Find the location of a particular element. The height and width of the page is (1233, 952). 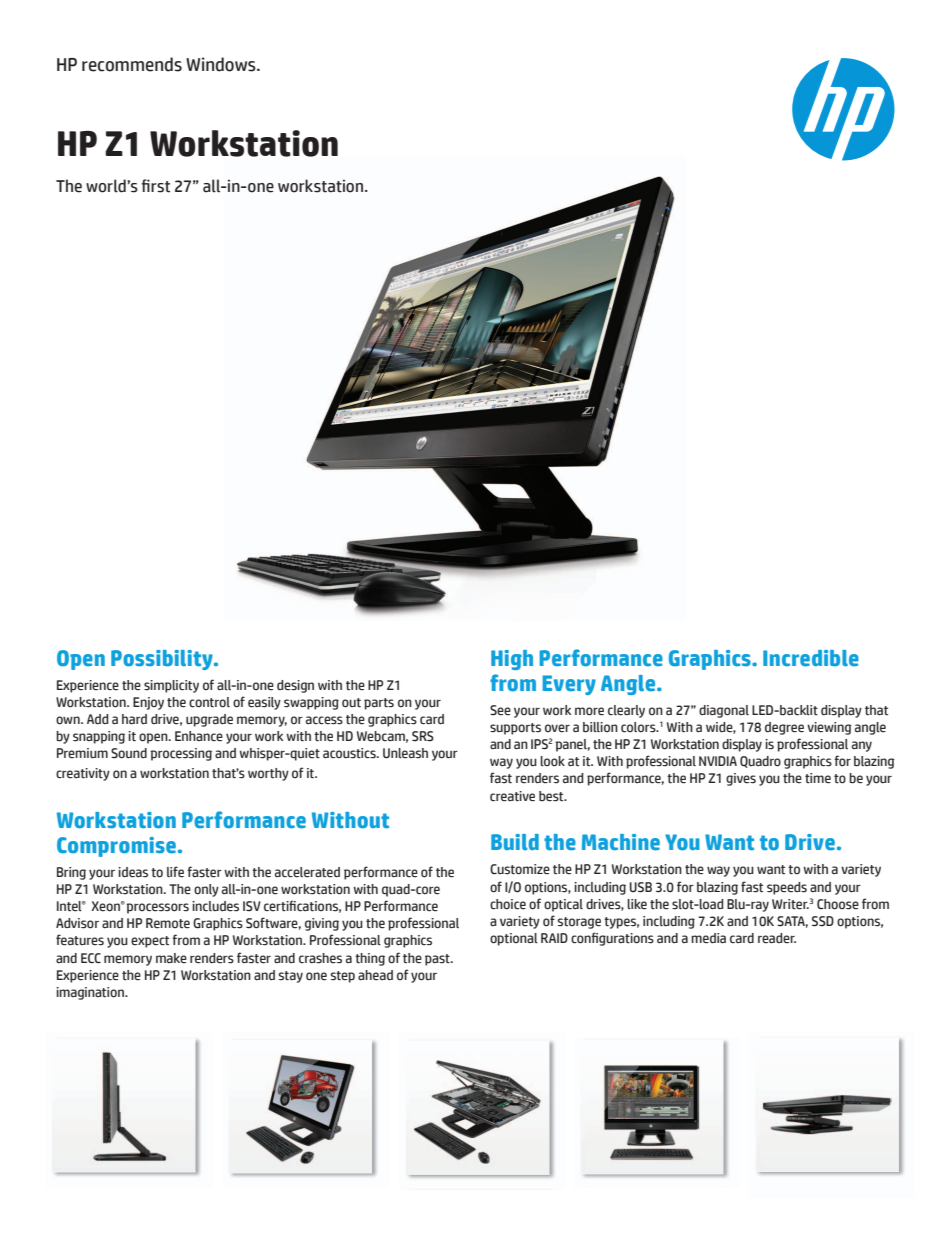

degree is located at coordinates (784, 728).
